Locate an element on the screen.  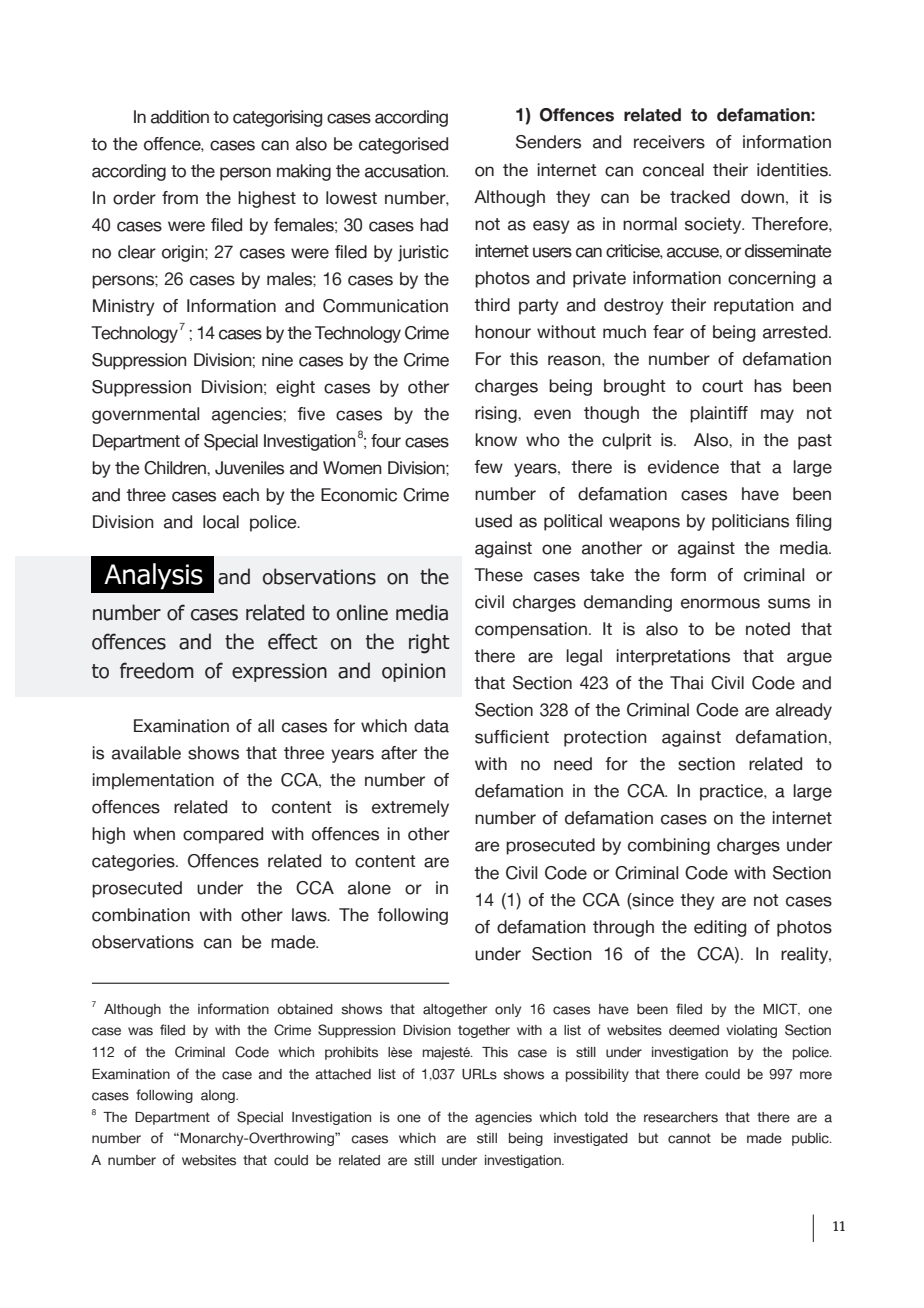
right is located at coordinates (429, 643).
